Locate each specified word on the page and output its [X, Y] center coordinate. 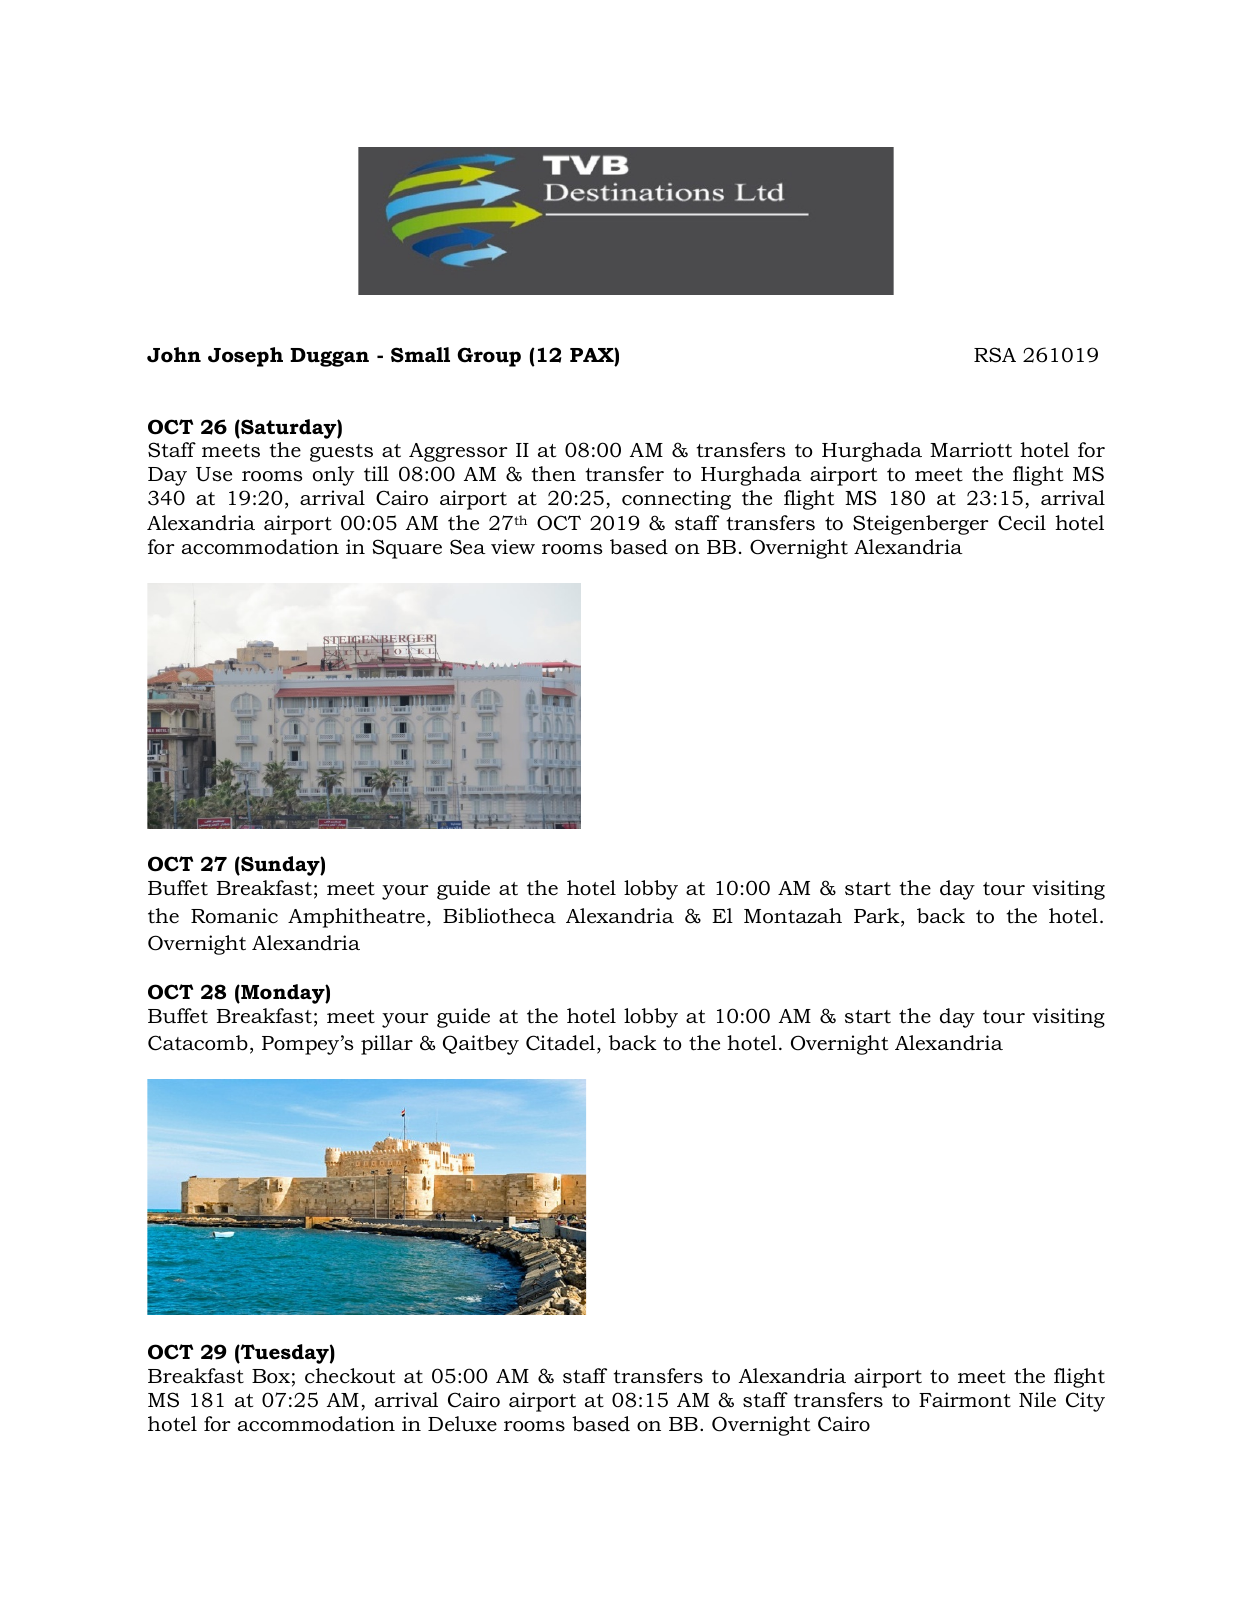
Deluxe [462, 1424]
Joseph [245, 357]
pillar [387, 1045]
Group [489, 357]
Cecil [1022, 523]
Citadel [560, 1043]
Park [878, 917]
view [513, 547]
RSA [995, 355]
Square [407, 549]
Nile [1037, 1400]
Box [271, 1376]
